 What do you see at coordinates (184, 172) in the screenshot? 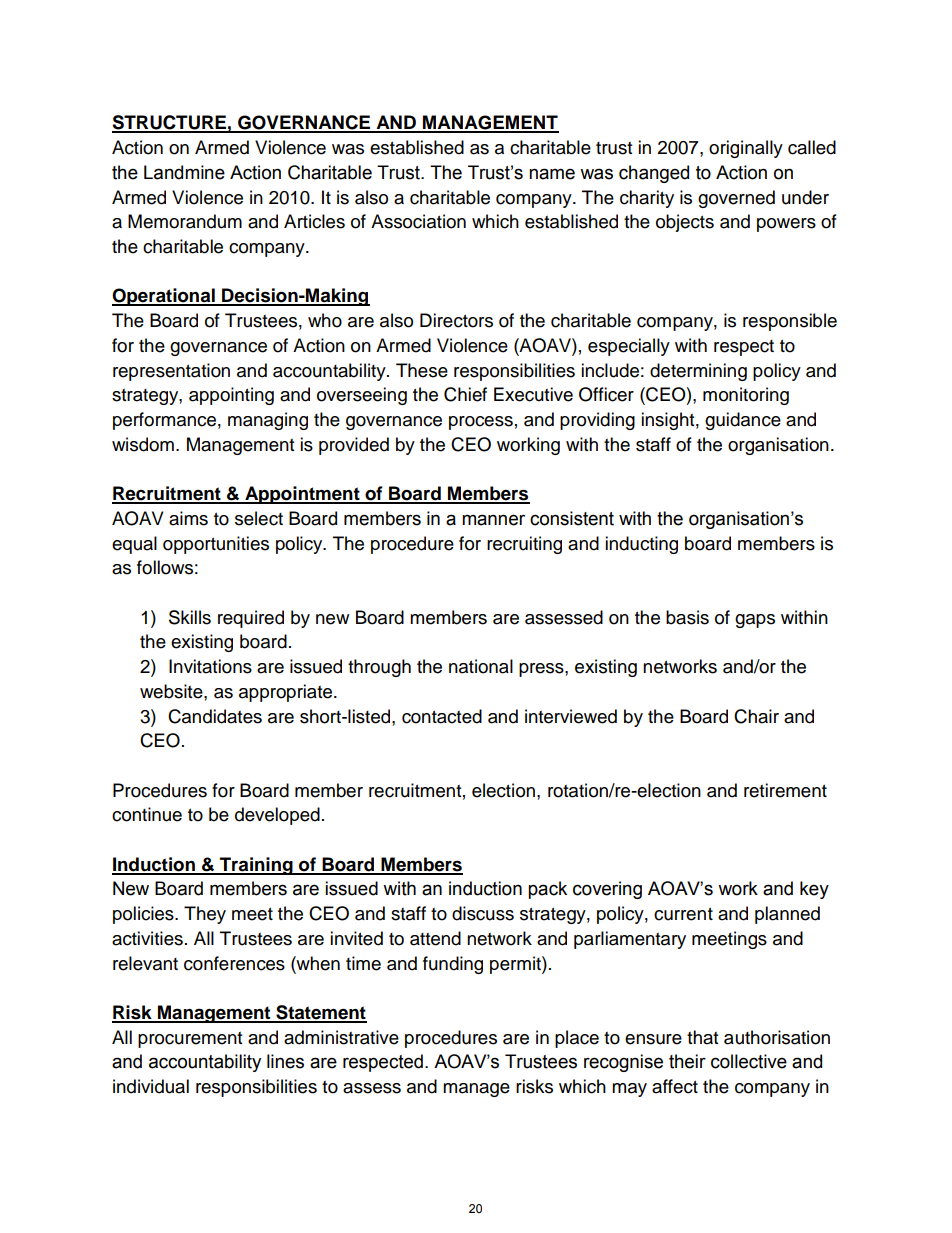
I see `Landmine` at bounding box center [184, 172].
